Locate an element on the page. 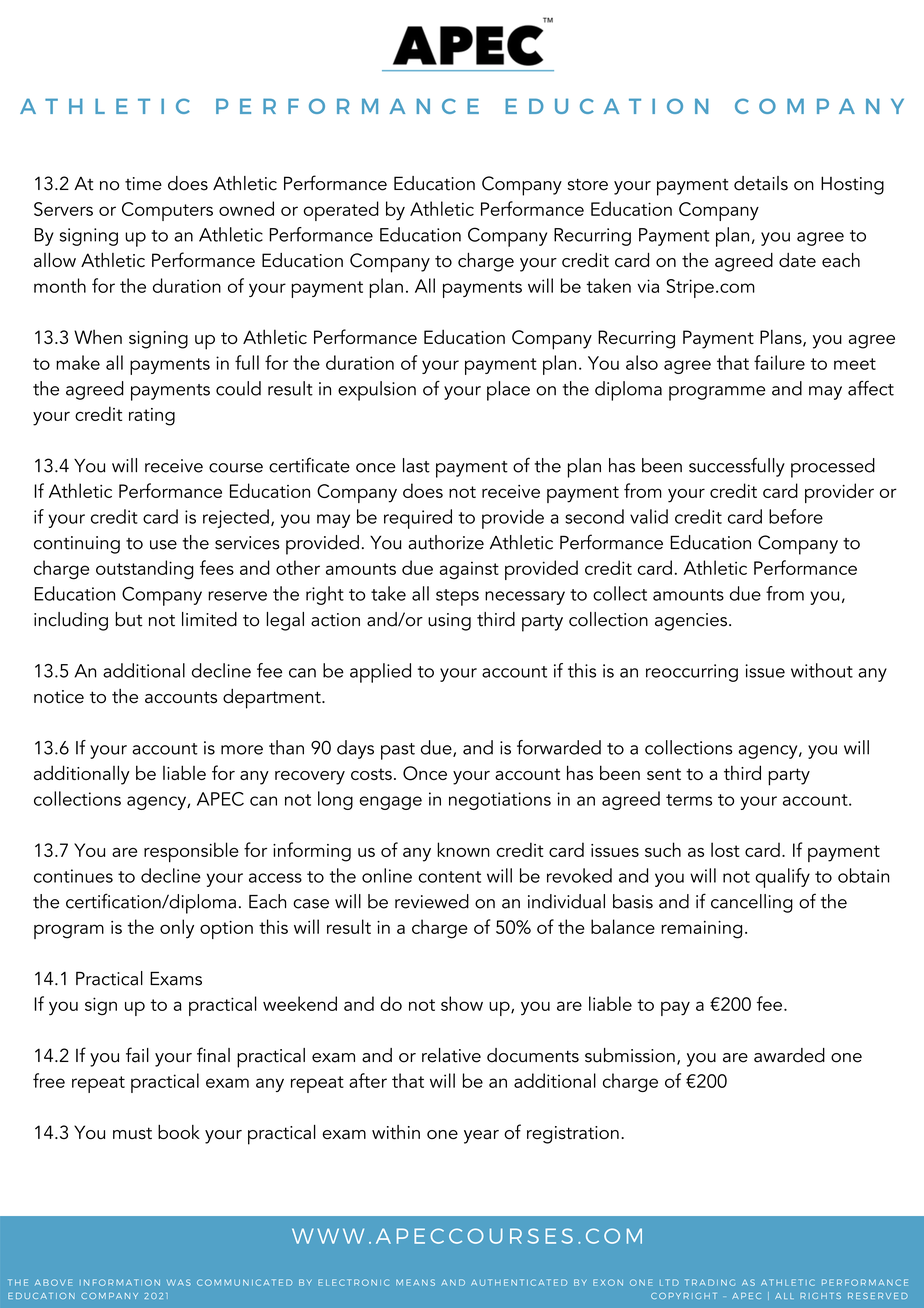 The height and width of the page is (1308, 924). registration is located at coordinates (573, 1135).
